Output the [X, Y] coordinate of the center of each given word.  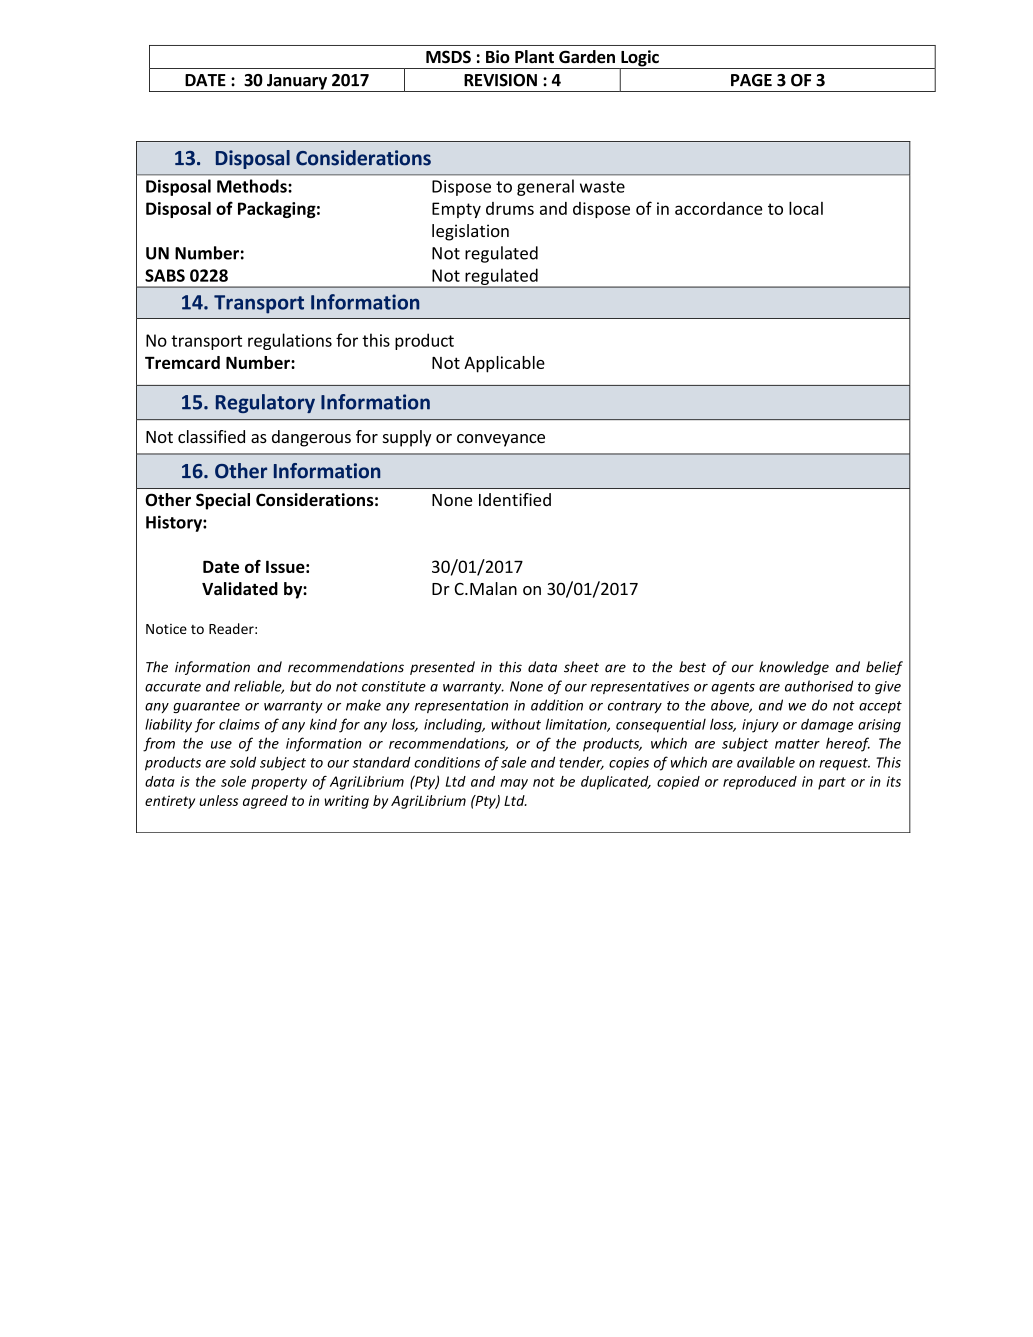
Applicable [504, 364]
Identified [515, 499]
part [832, 783]
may [514, 784]
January [297, 83]
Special [223, 501]
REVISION [500, 80]
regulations [290, 341]
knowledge [794, 668]
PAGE [751, 80]
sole [233, 781]
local [806, 208]
